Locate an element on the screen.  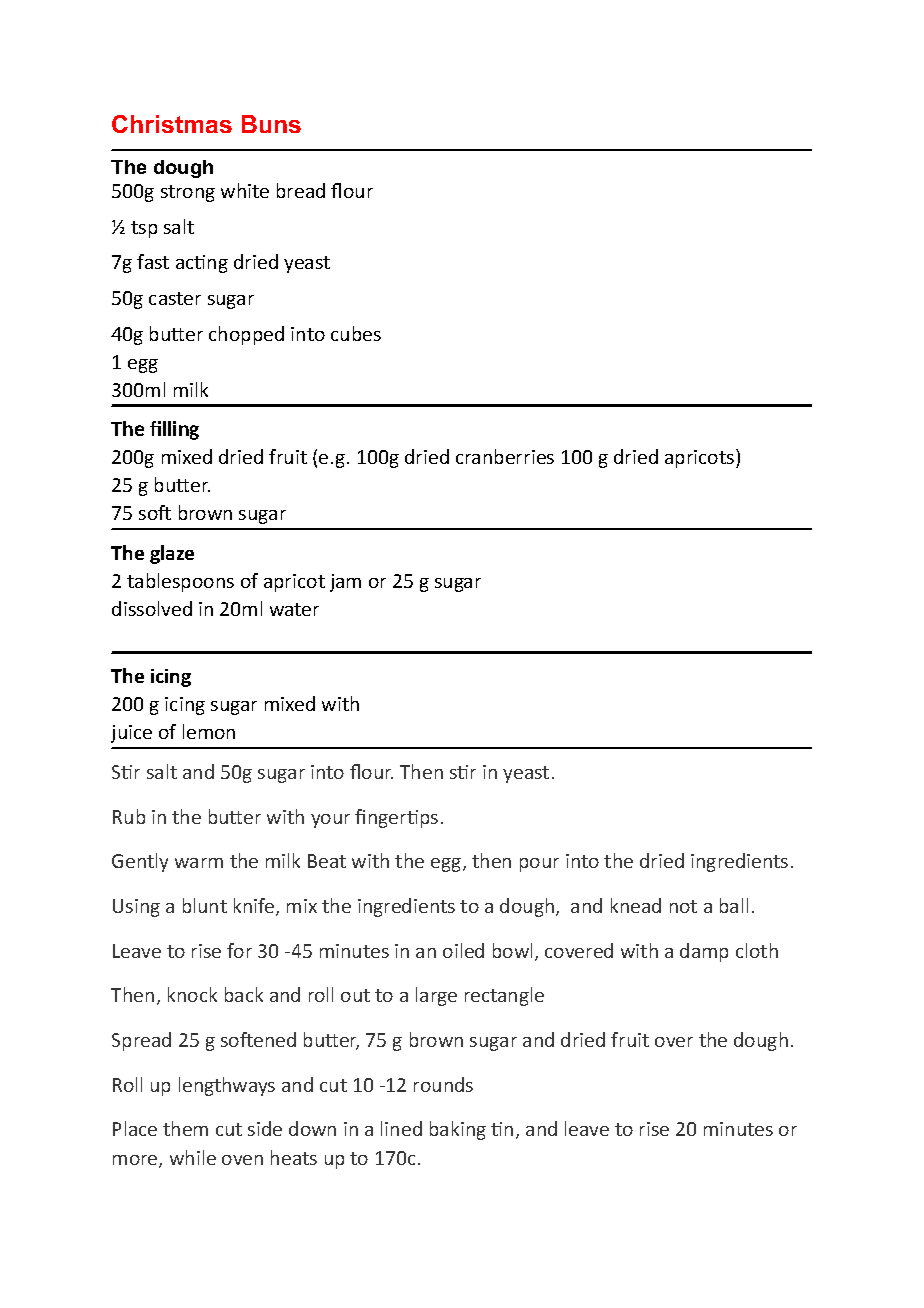
not is located at coordinates (683, 906).
